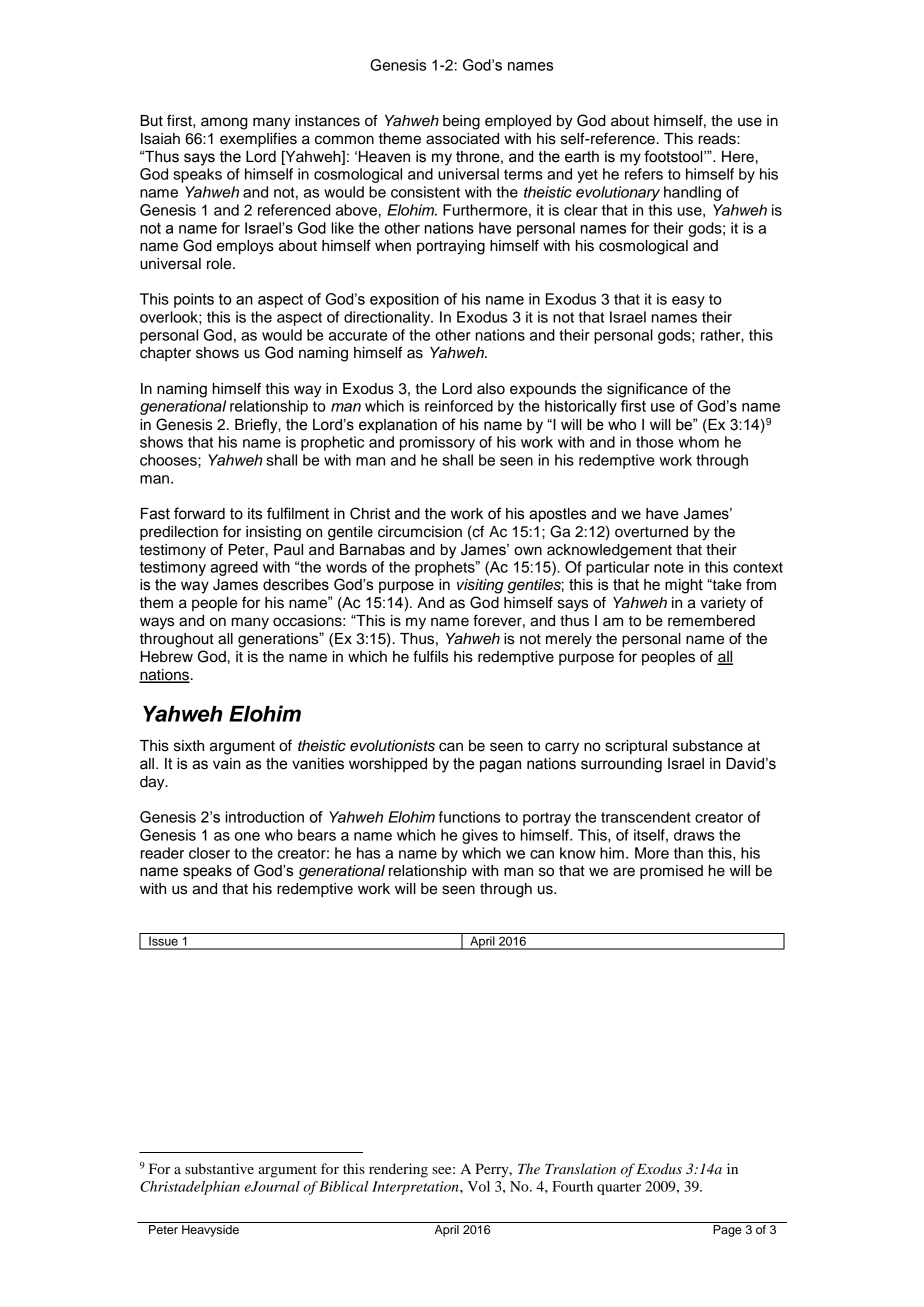 This screenshot has width=924, height=1307. What do you see at coordinates (416, 1188) in the screenshot?
I see `Interpretation` at bounding box center [416, 1188].
